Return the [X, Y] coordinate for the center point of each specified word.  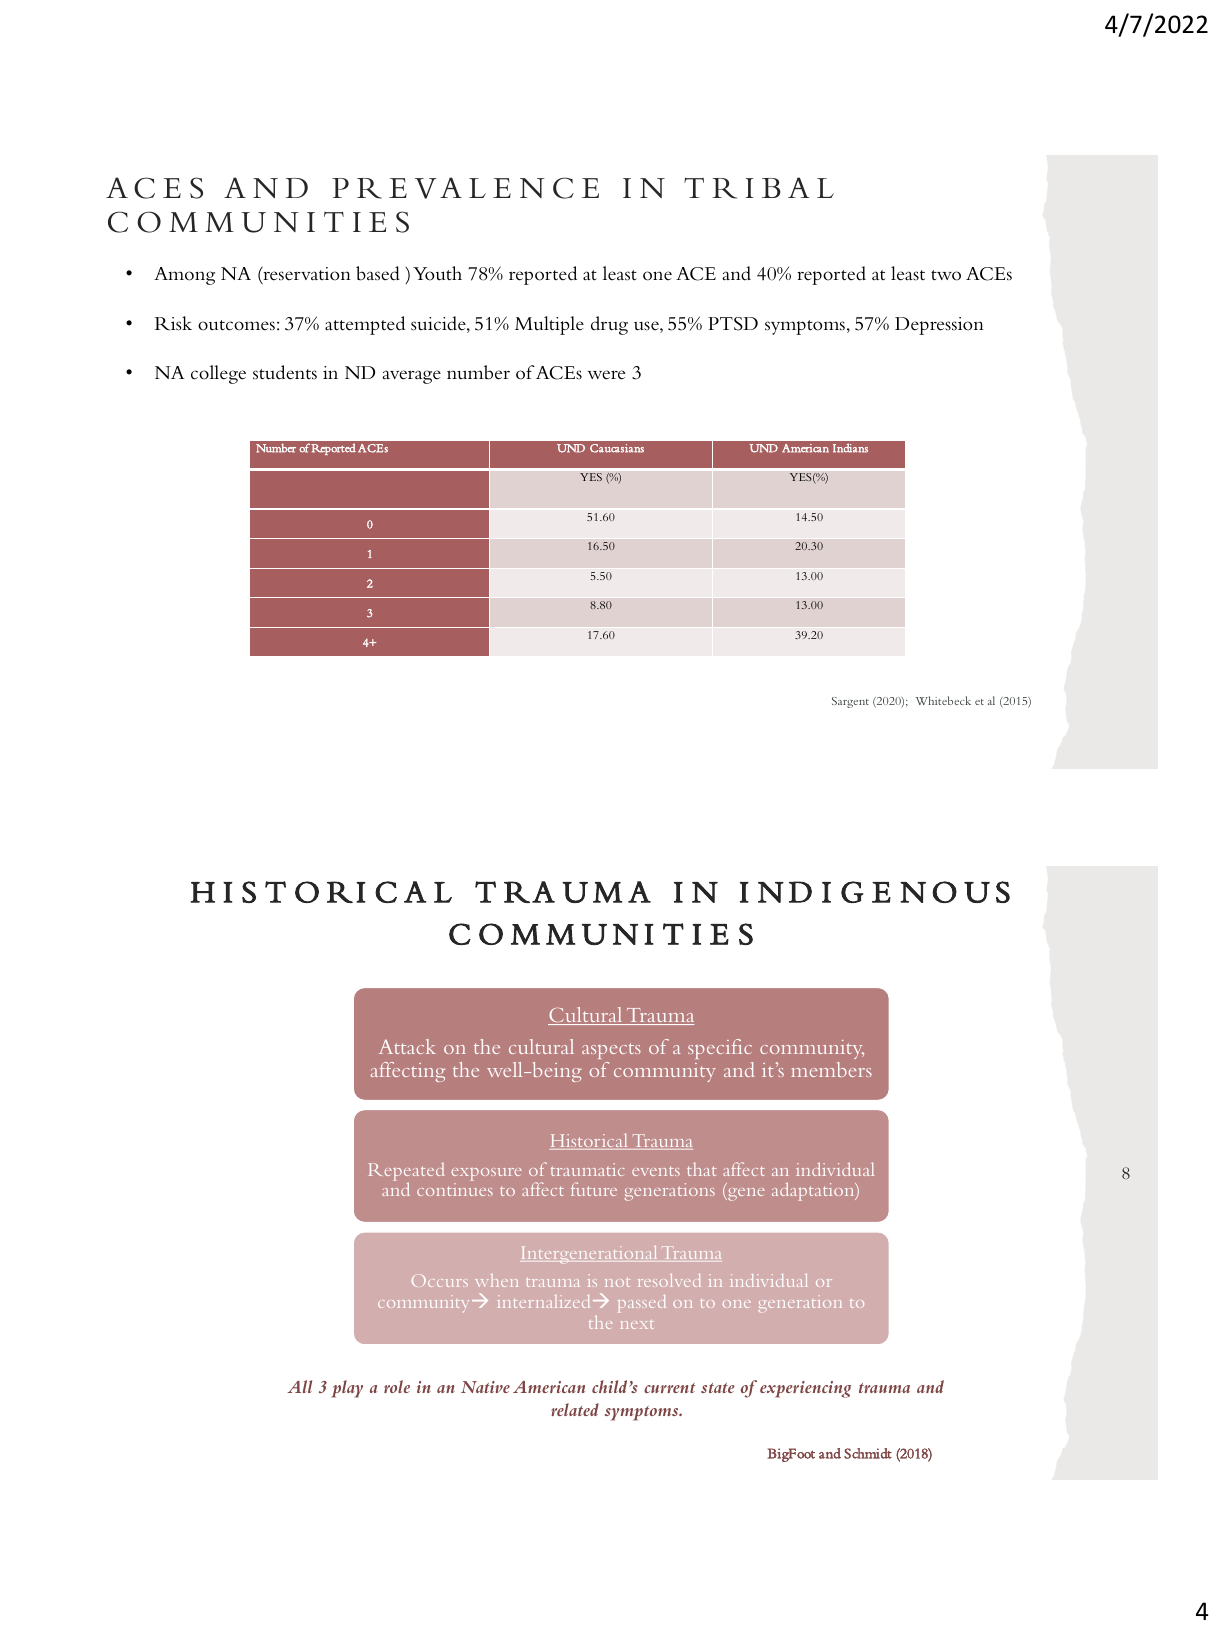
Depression [939, 326]
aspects [611, 1053]
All [299, 1386]
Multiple [549, 325]
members [831, 1069]
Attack [407, 1046]
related [575, 1409]
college [218, 374]
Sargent [850, 702]
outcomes [236, 325]
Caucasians [617, 448]
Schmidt [868, 1453]
